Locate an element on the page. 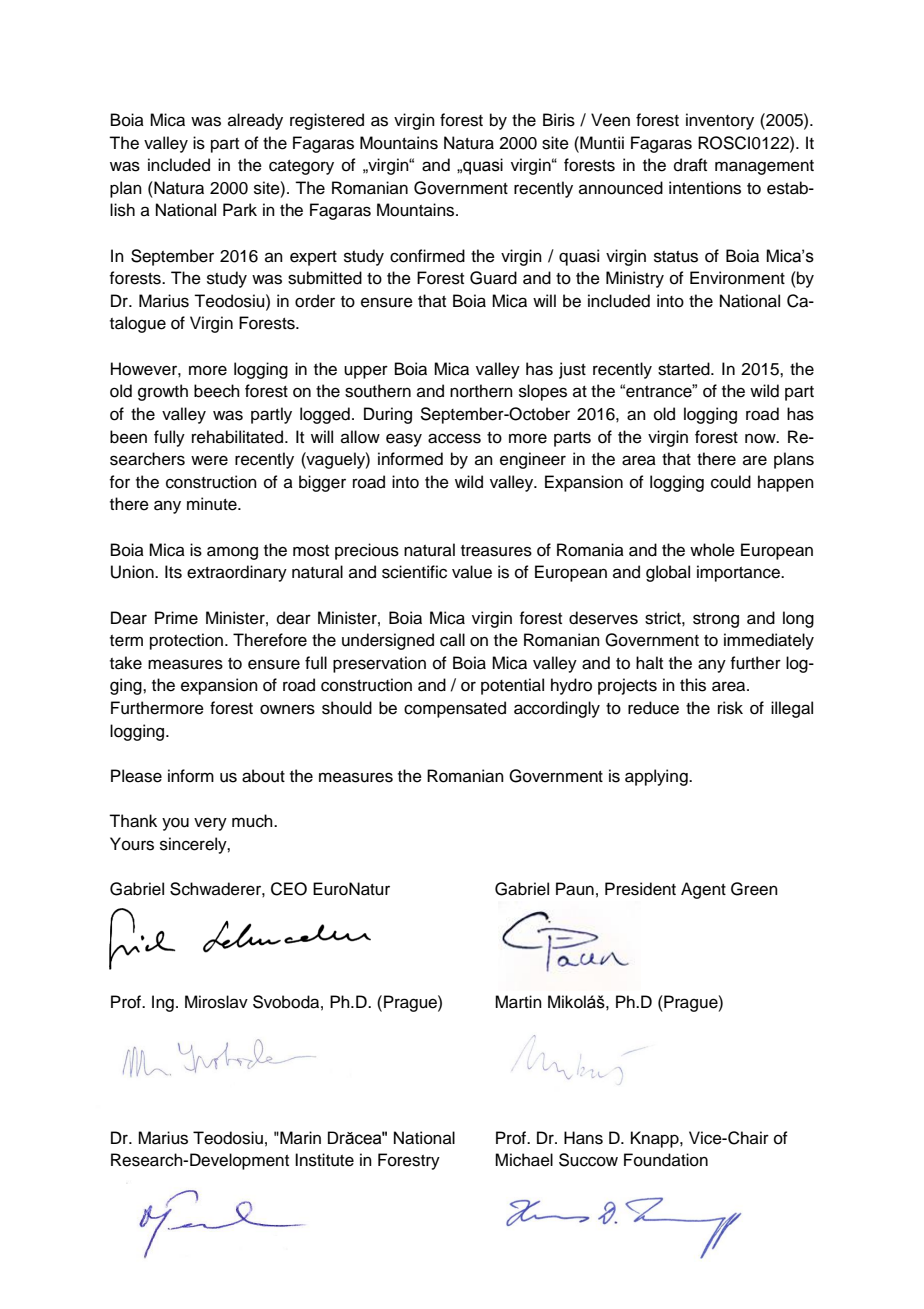 Image resolution: width=924 pixels, height=1309 pixels. among is located at coordinates (232, 553).
